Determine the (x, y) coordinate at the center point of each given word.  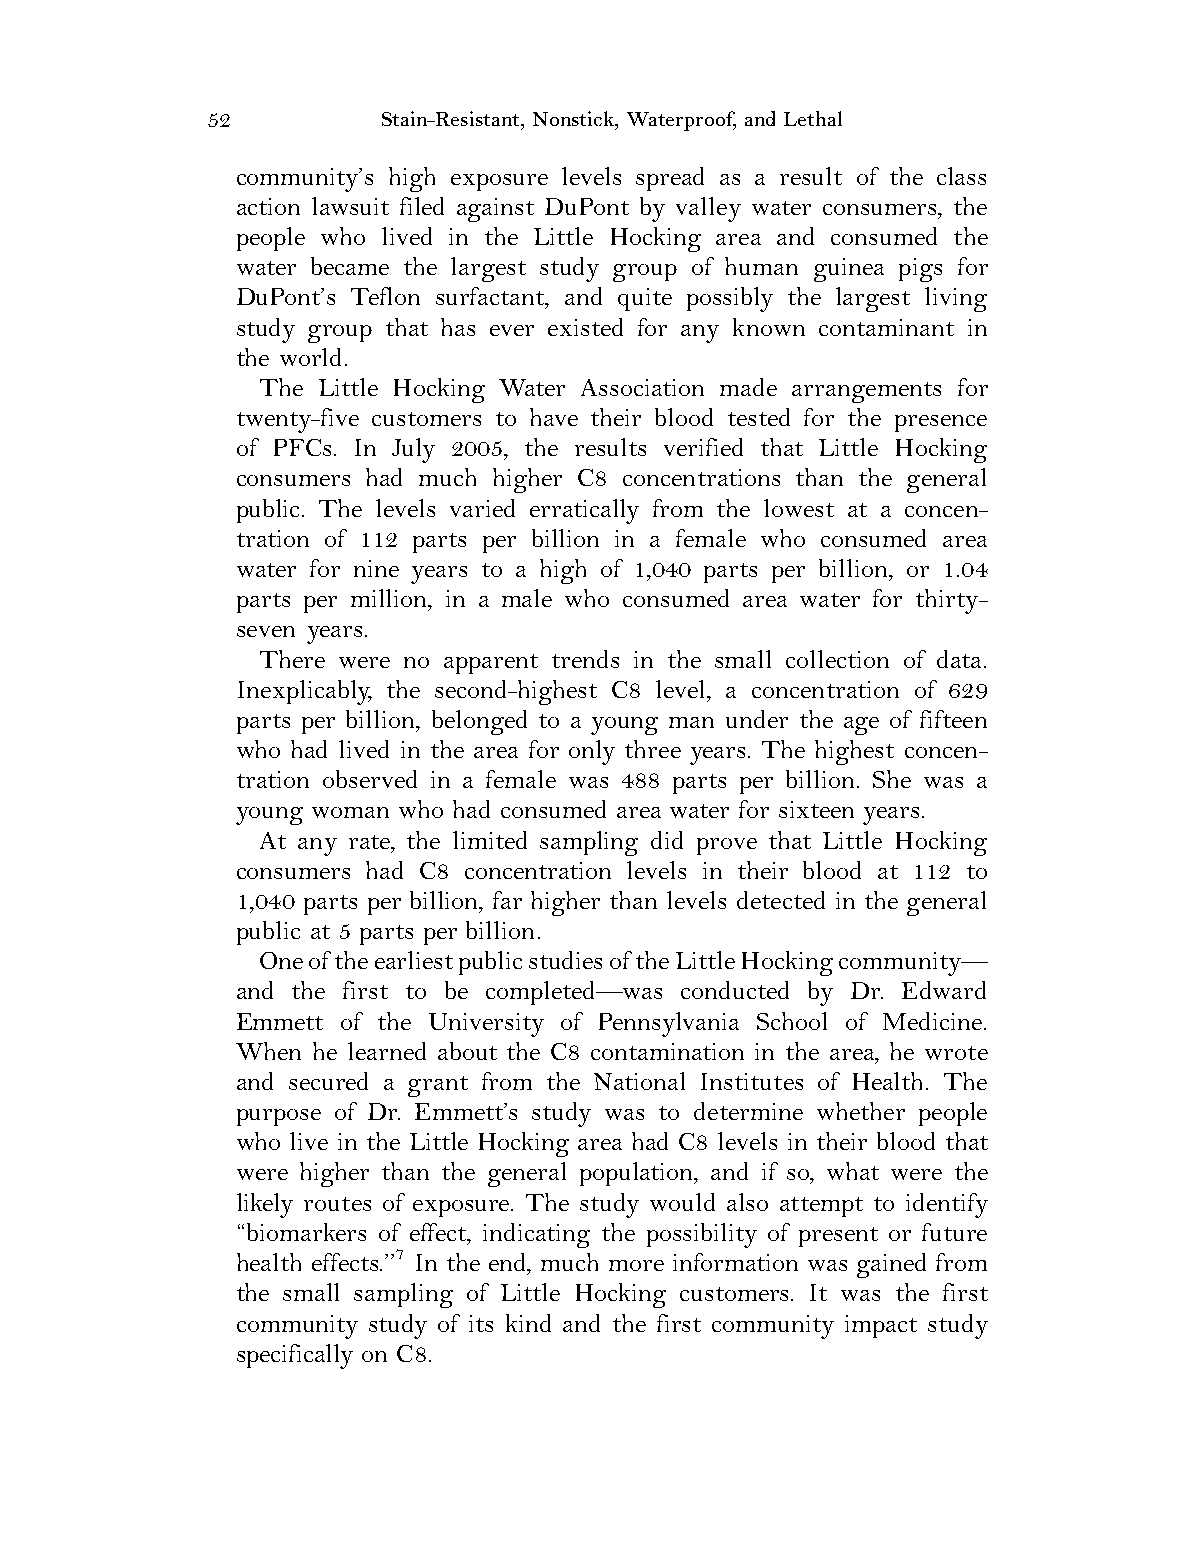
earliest (414, 960)
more (636, 1265)
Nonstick (574, 118)
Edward (944, 990)
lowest (799, 508)
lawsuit (350, 206)
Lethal (813, 118)
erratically (584, 511)
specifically (295, 1356)
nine (376, 568)
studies (565, 960)
